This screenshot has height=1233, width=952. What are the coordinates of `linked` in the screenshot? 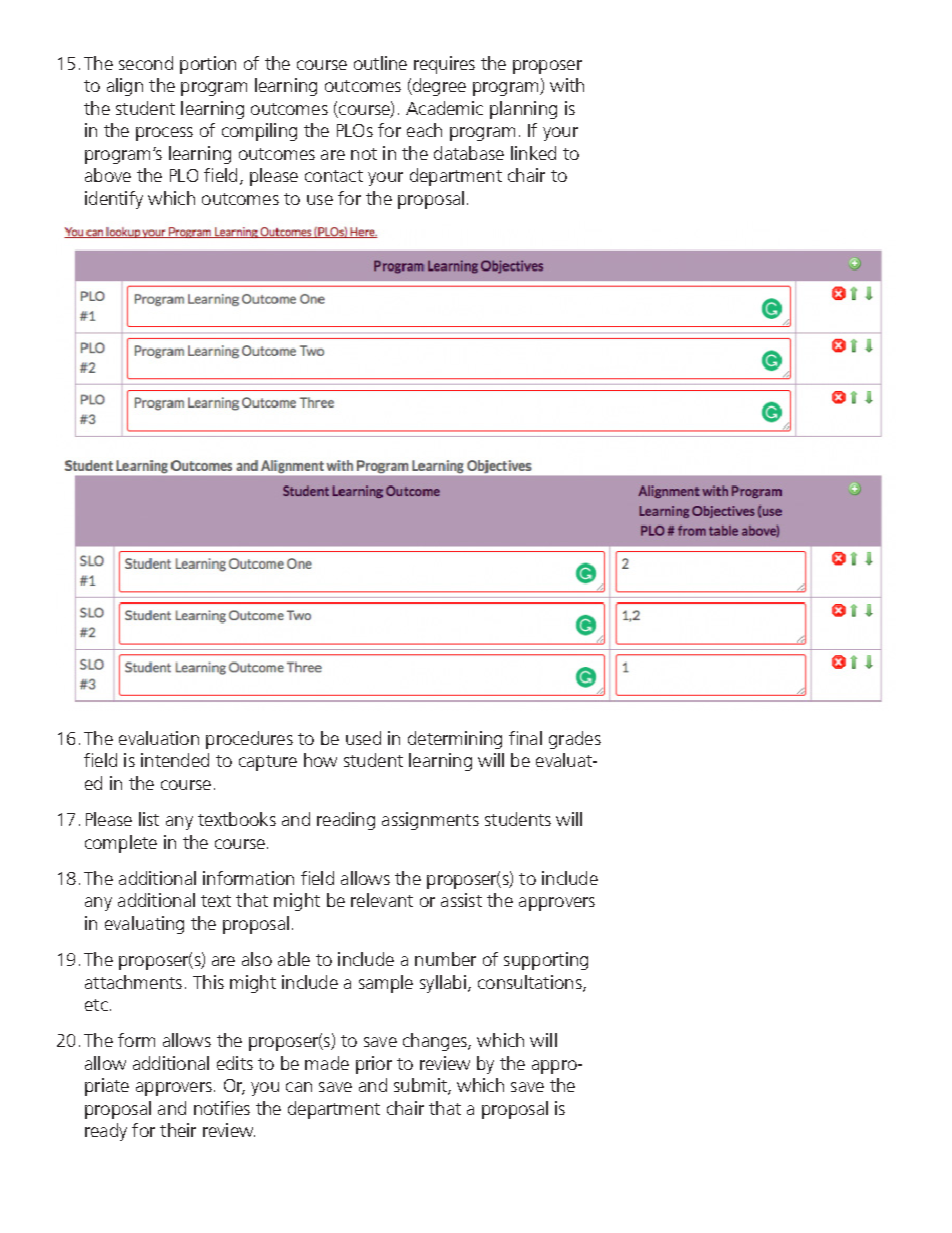 It's located at (533, 153).
